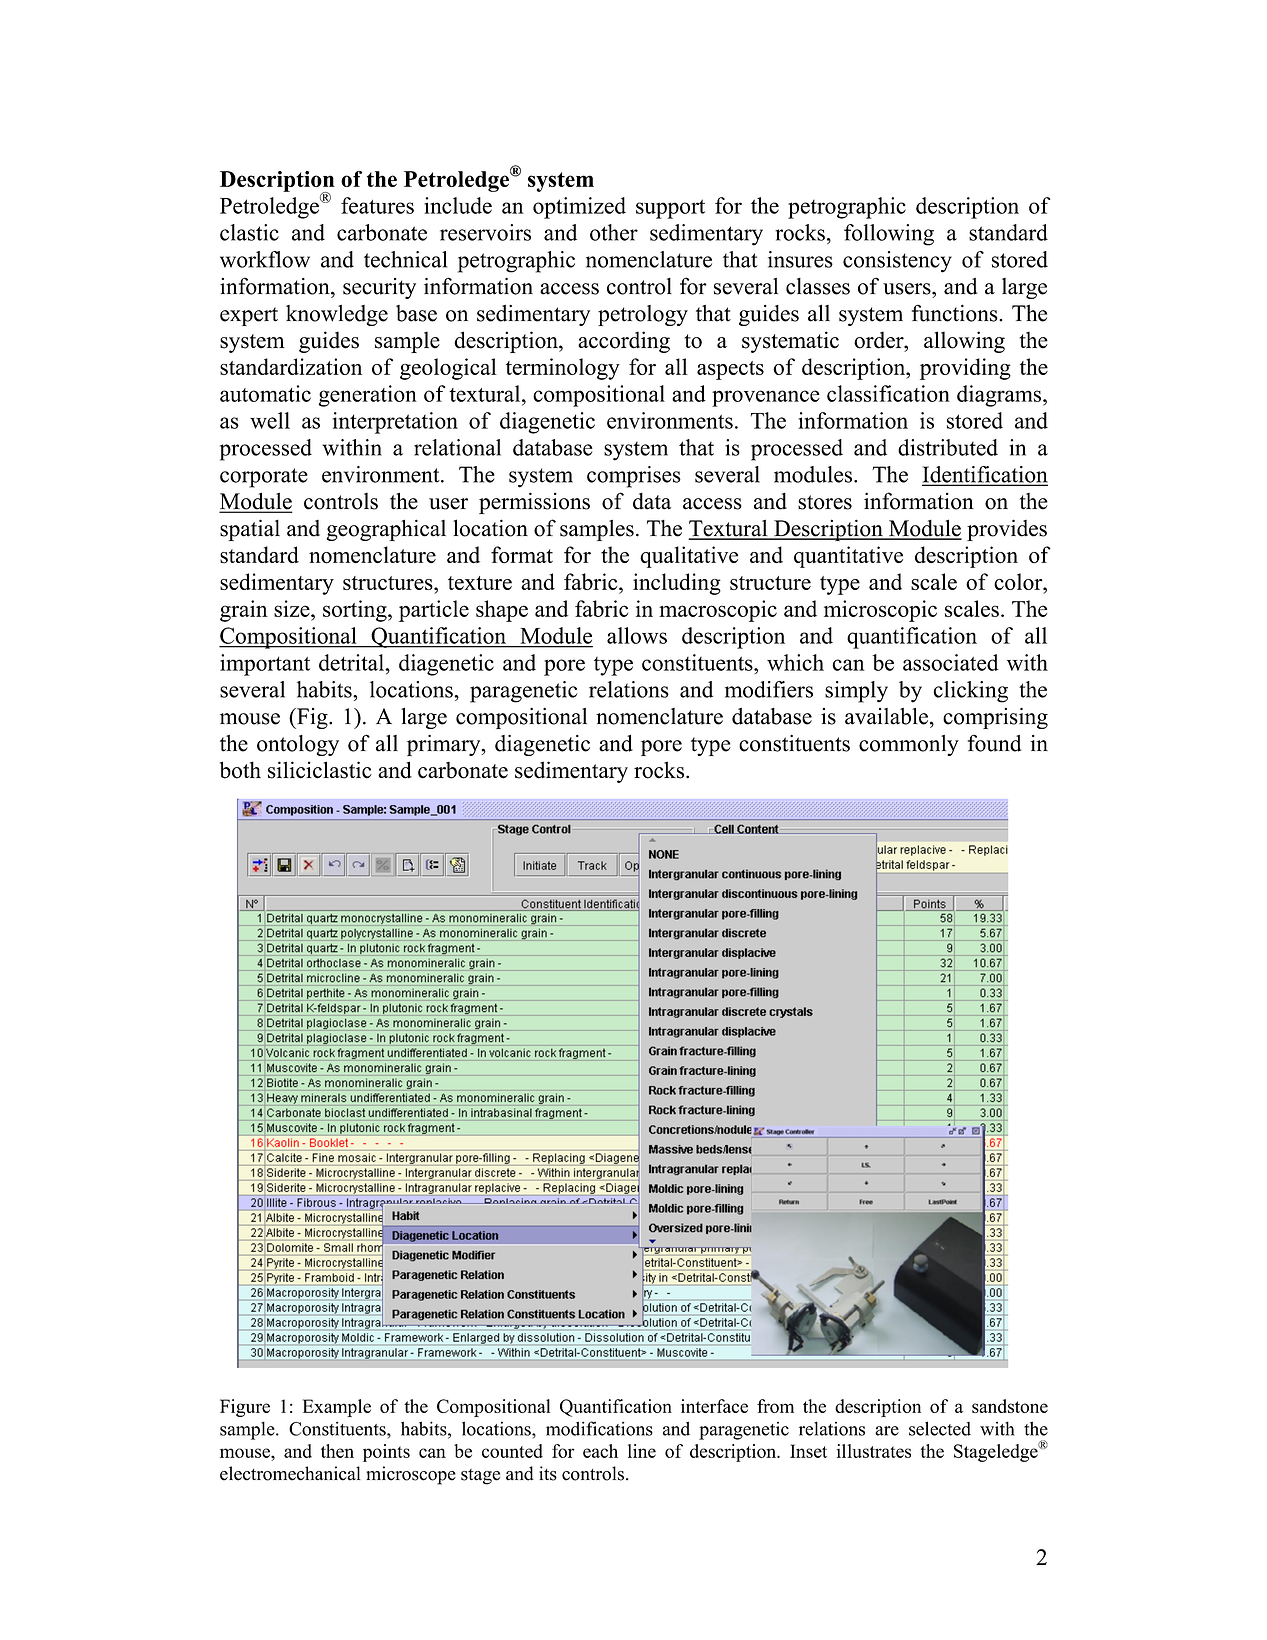  Describe the element at coordinates (897, 262) in the screenshot. I see `consistency` at that location.
